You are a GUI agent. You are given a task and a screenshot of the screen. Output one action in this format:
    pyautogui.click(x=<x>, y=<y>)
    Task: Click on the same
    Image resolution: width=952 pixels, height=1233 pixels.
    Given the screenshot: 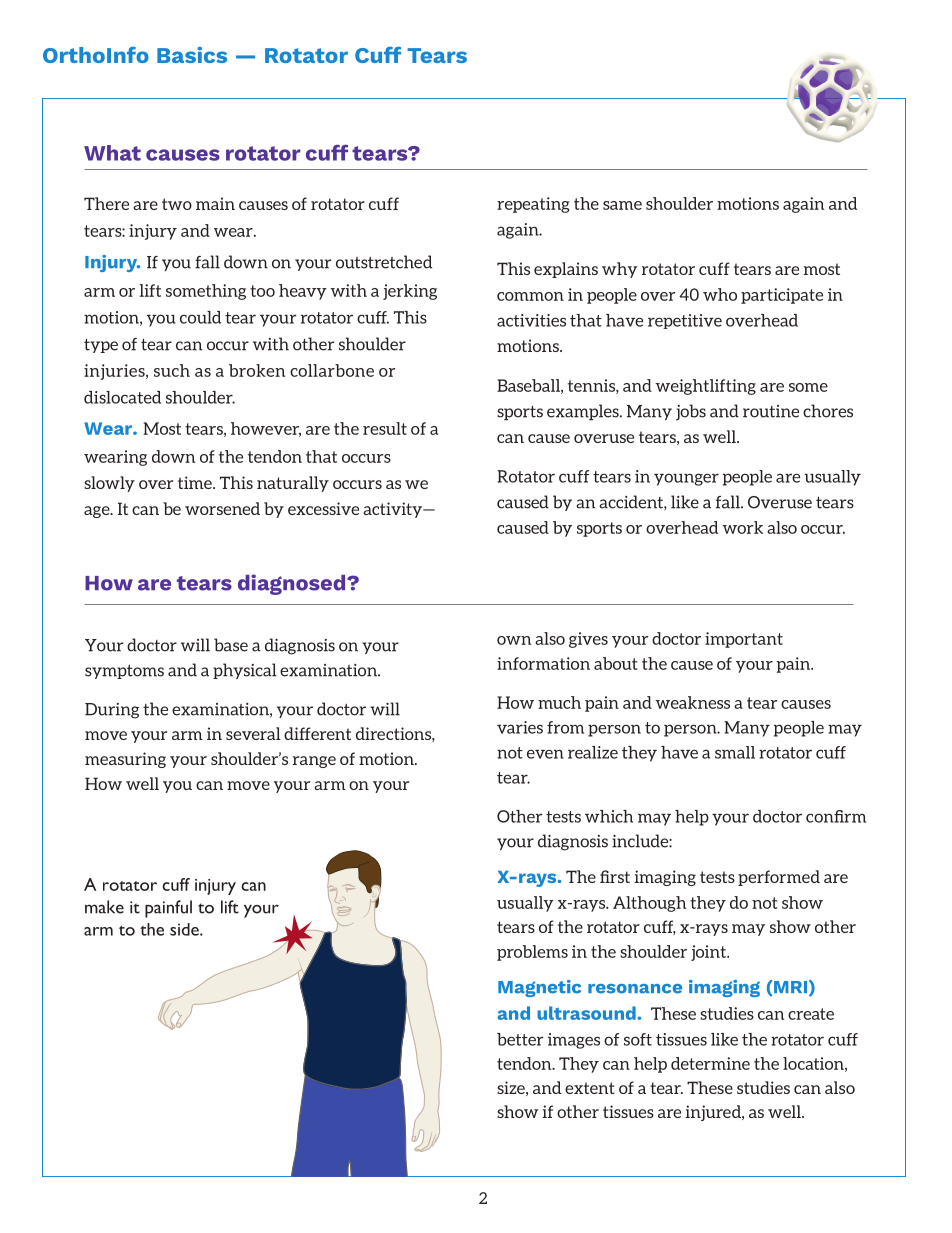 What is the action you would take?
    pyautogui.click(x=622, y=205)
